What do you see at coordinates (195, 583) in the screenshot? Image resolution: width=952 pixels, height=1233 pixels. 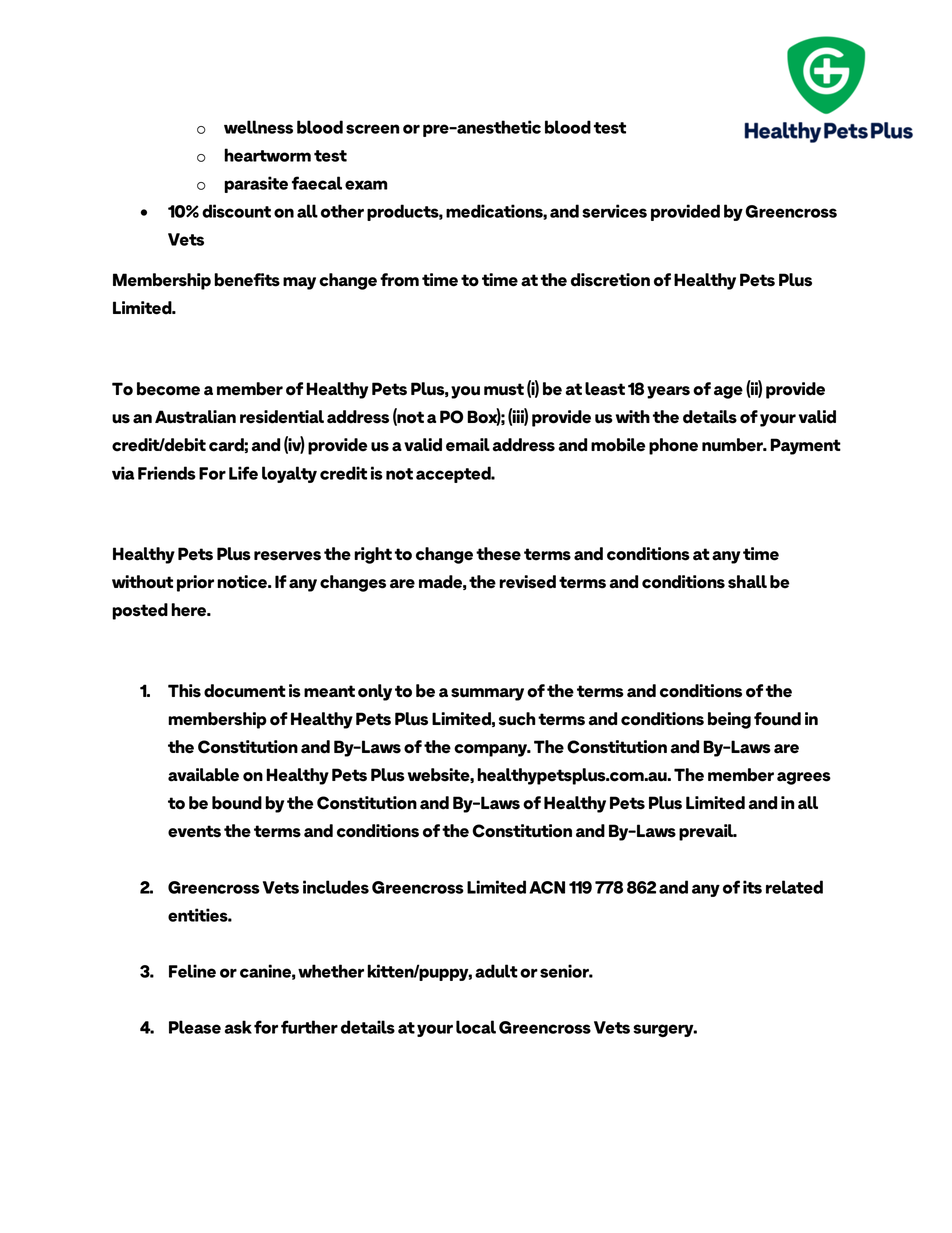 I see `prior` at bounding box center [195, 583].
